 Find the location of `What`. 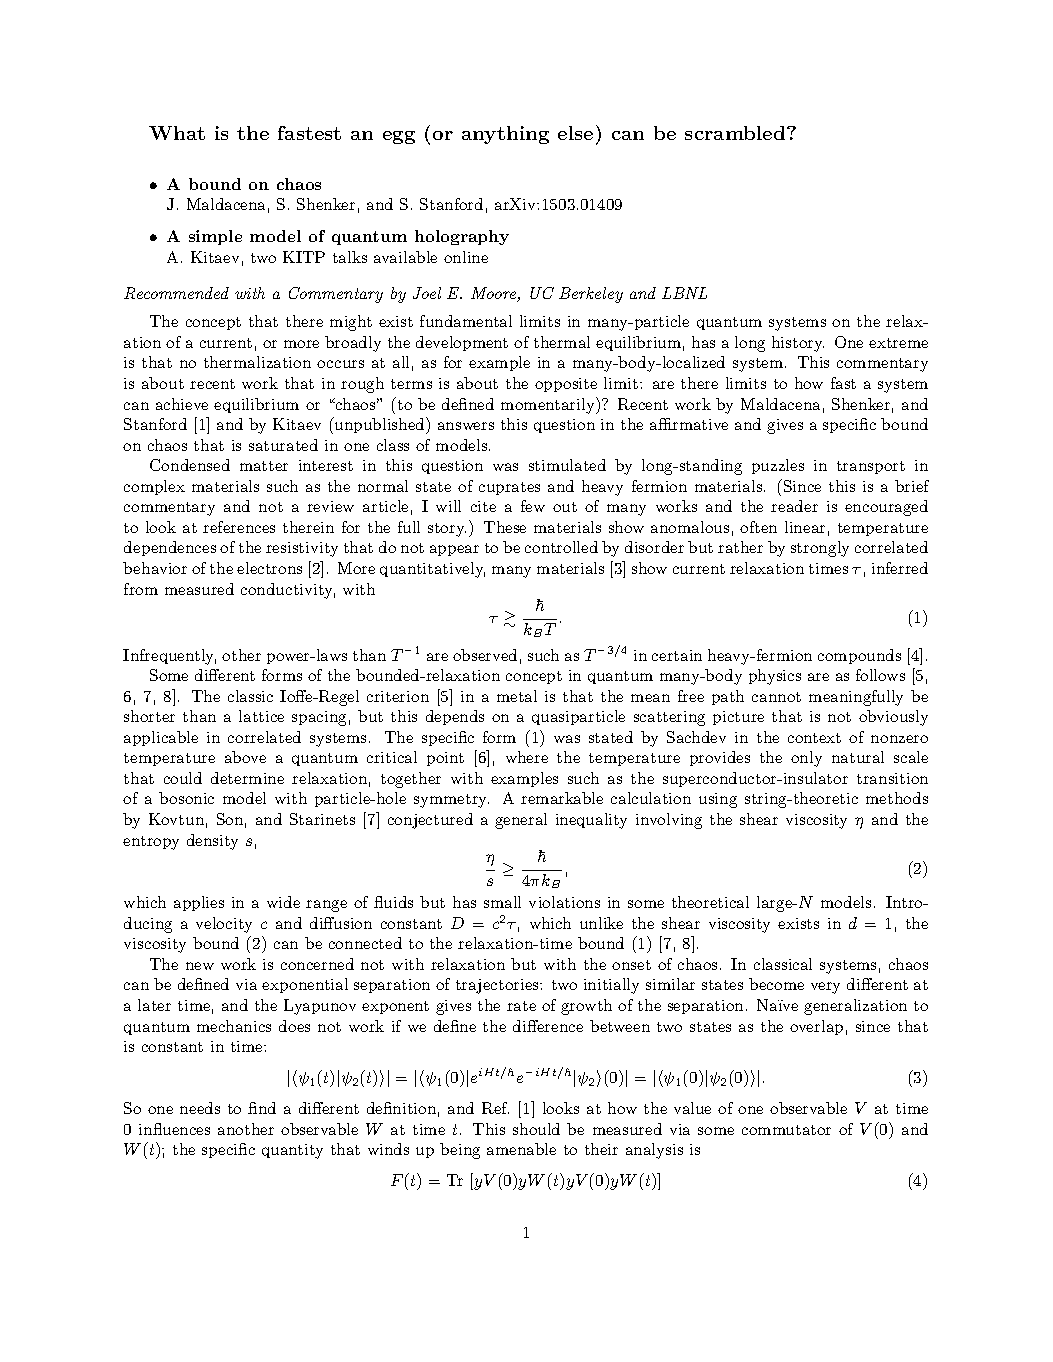

What is located at coordinates (177, 133).
